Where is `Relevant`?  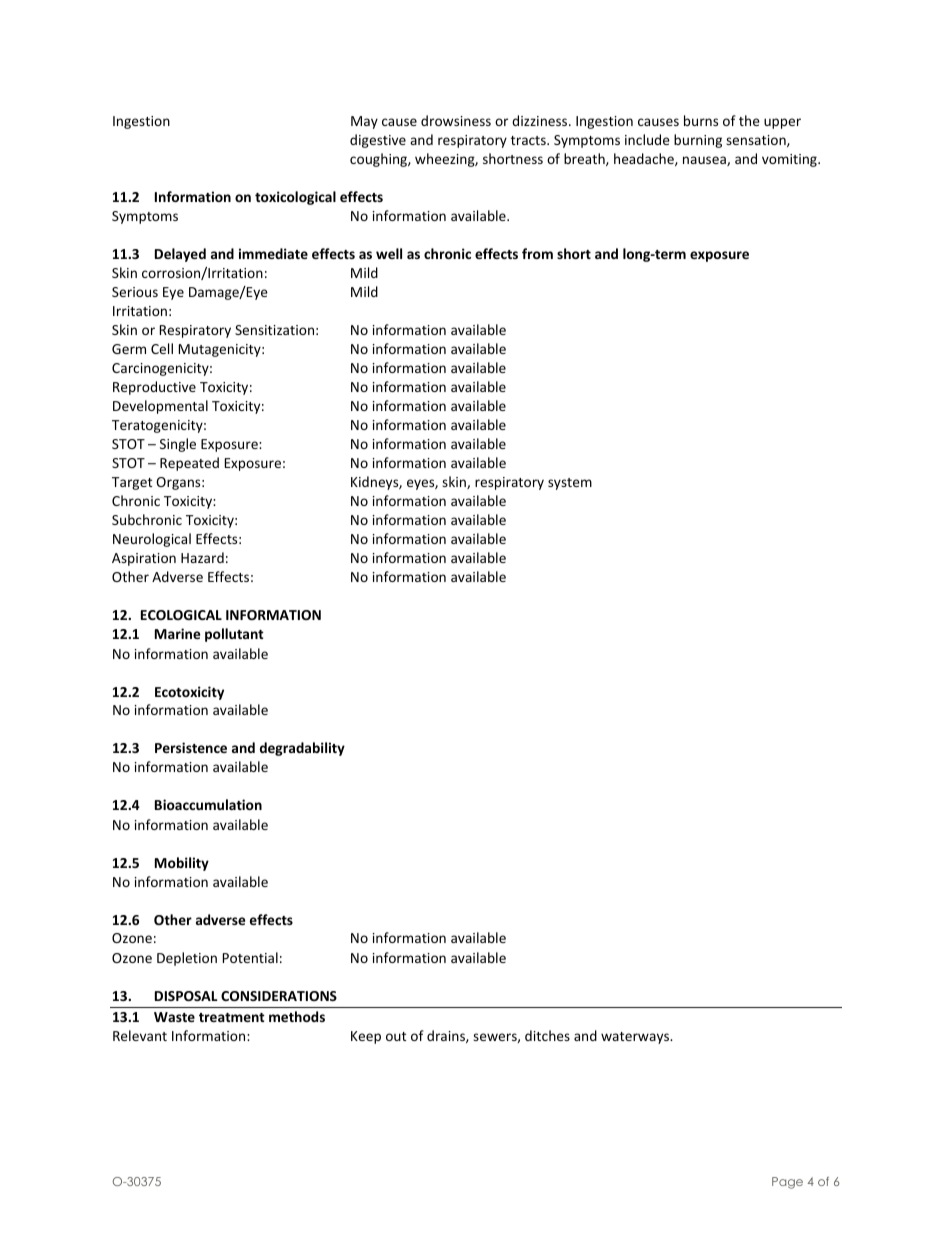 Relevant is located at coordinates (140, 1035).
